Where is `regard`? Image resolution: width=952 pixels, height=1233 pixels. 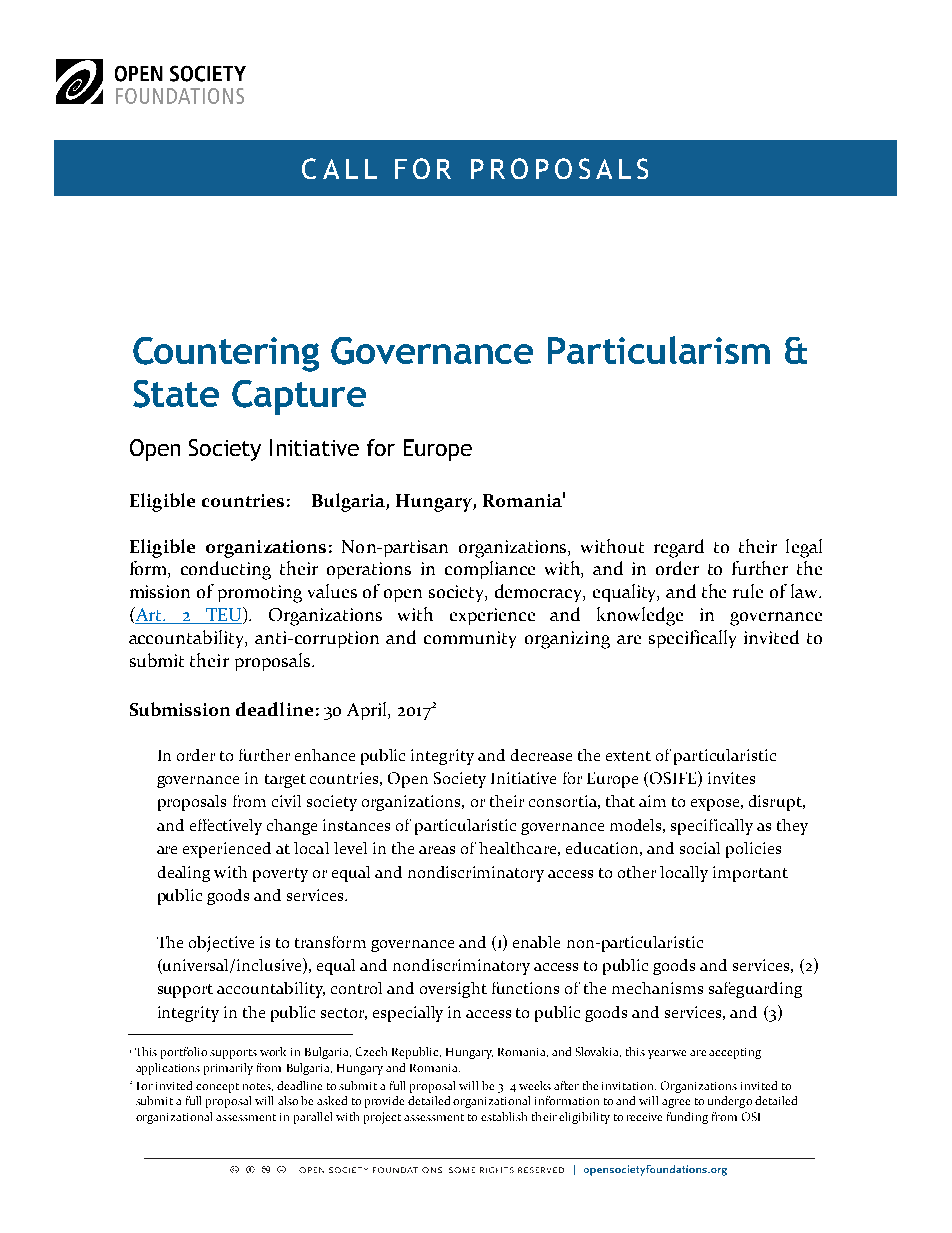 regard is located at coordinates (679, 548).
